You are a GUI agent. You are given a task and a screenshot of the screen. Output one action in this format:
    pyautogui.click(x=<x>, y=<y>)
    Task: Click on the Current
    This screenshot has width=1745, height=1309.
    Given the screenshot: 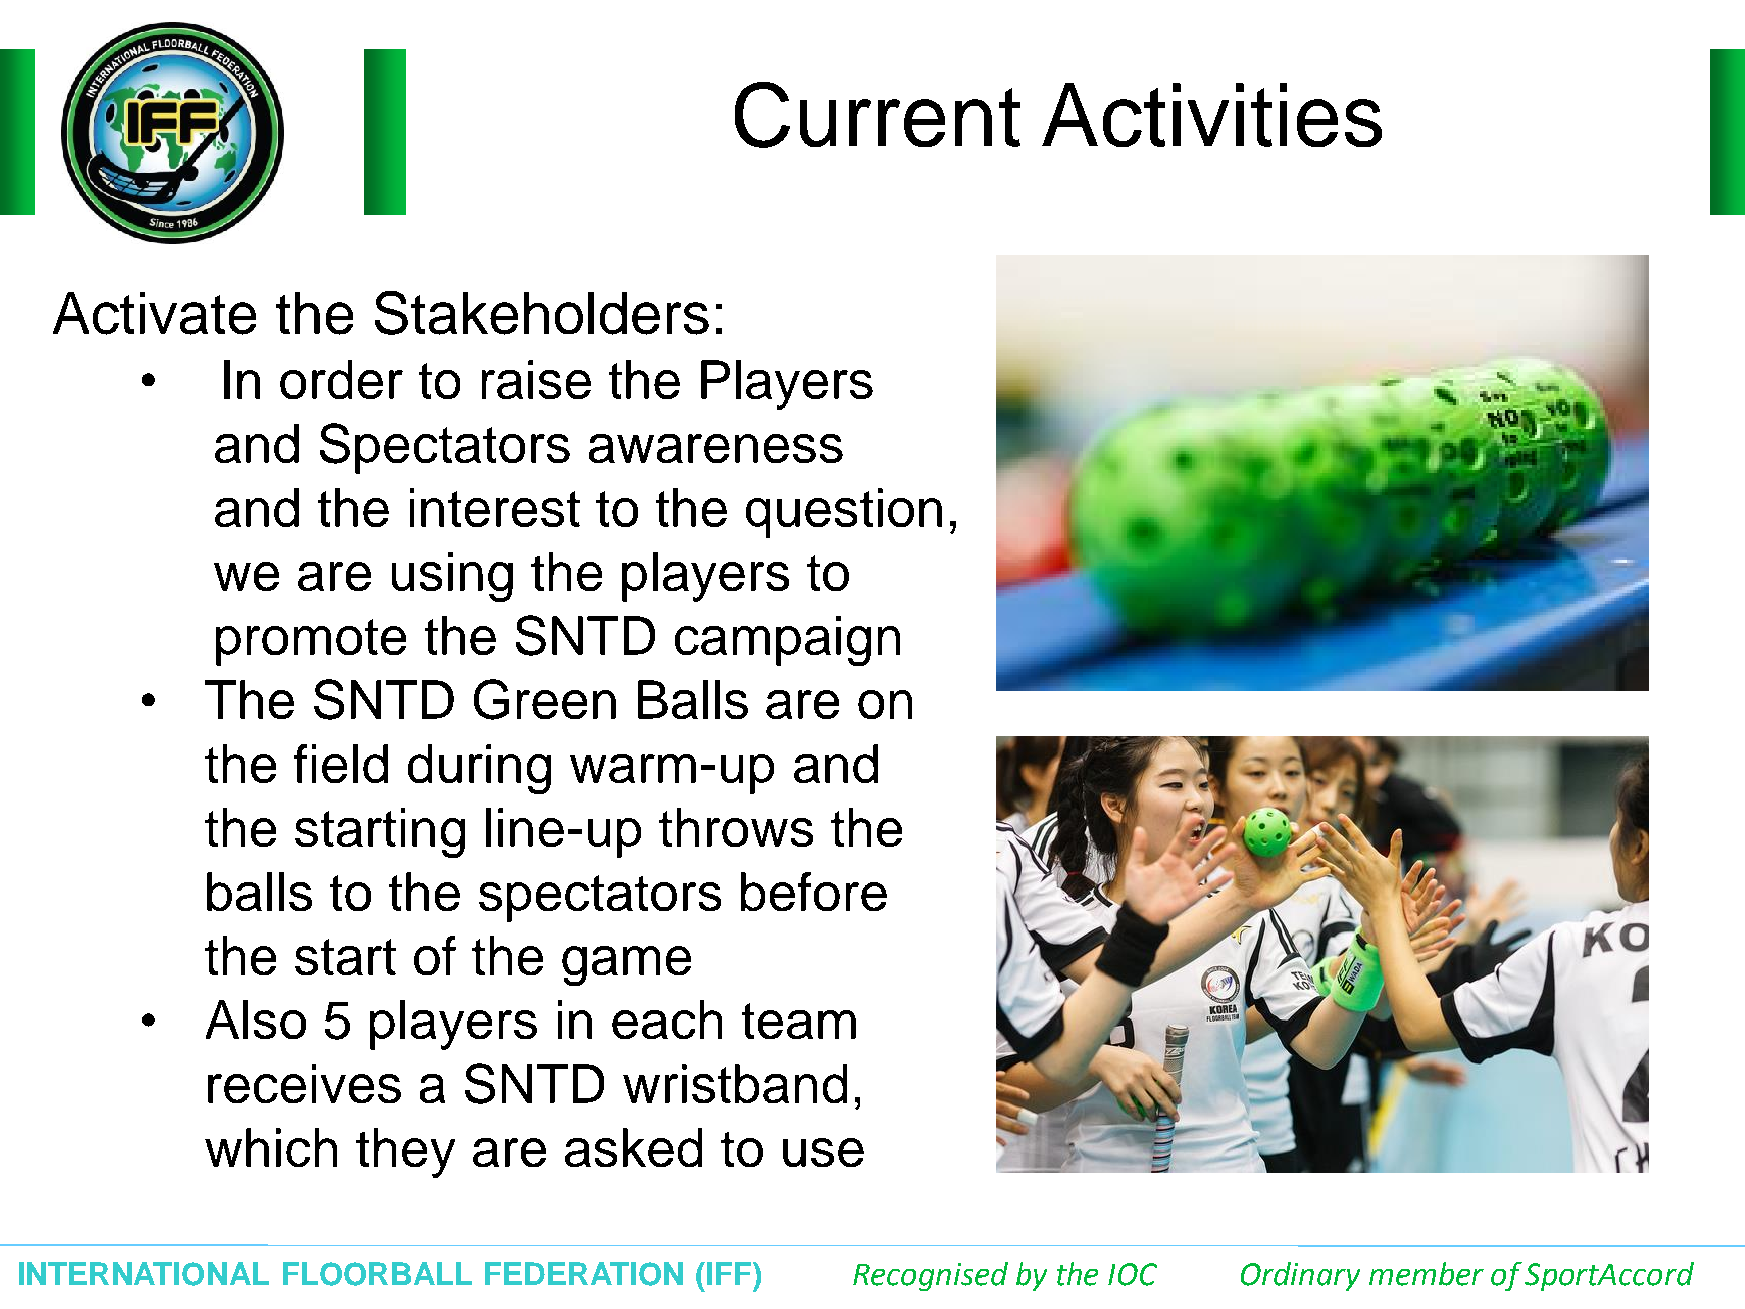 What is the action you would take?
    pyautogui.click(x=877, y=115)
